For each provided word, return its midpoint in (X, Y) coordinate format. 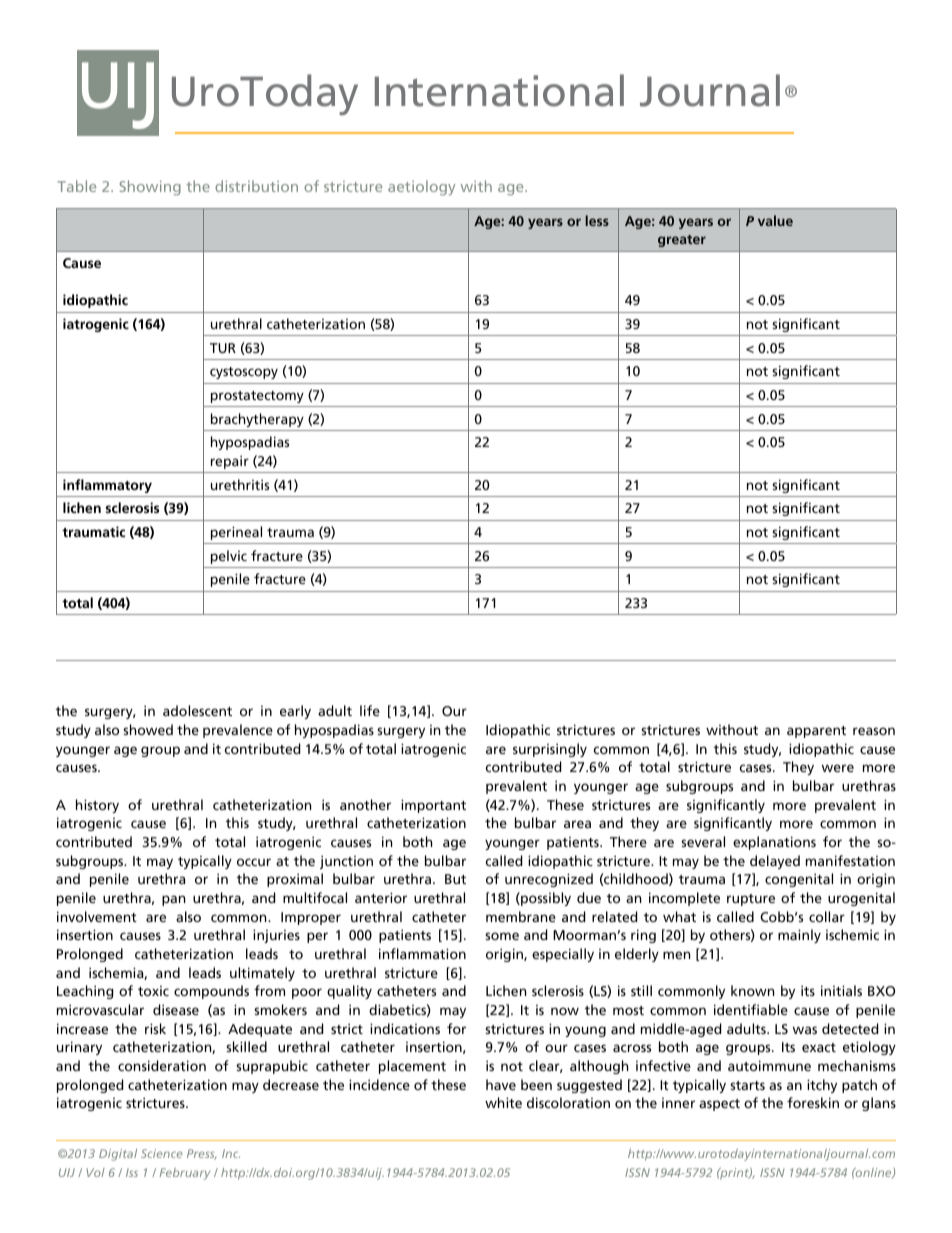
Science (161, 1153)
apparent (816, 732)
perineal (236, 533)
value (775, 220)
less (597, 220)
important (433, 806)
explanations (774, 843)
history (97, 806)
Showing (150, 188)
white (503, 1102)
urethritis (240, 484)
